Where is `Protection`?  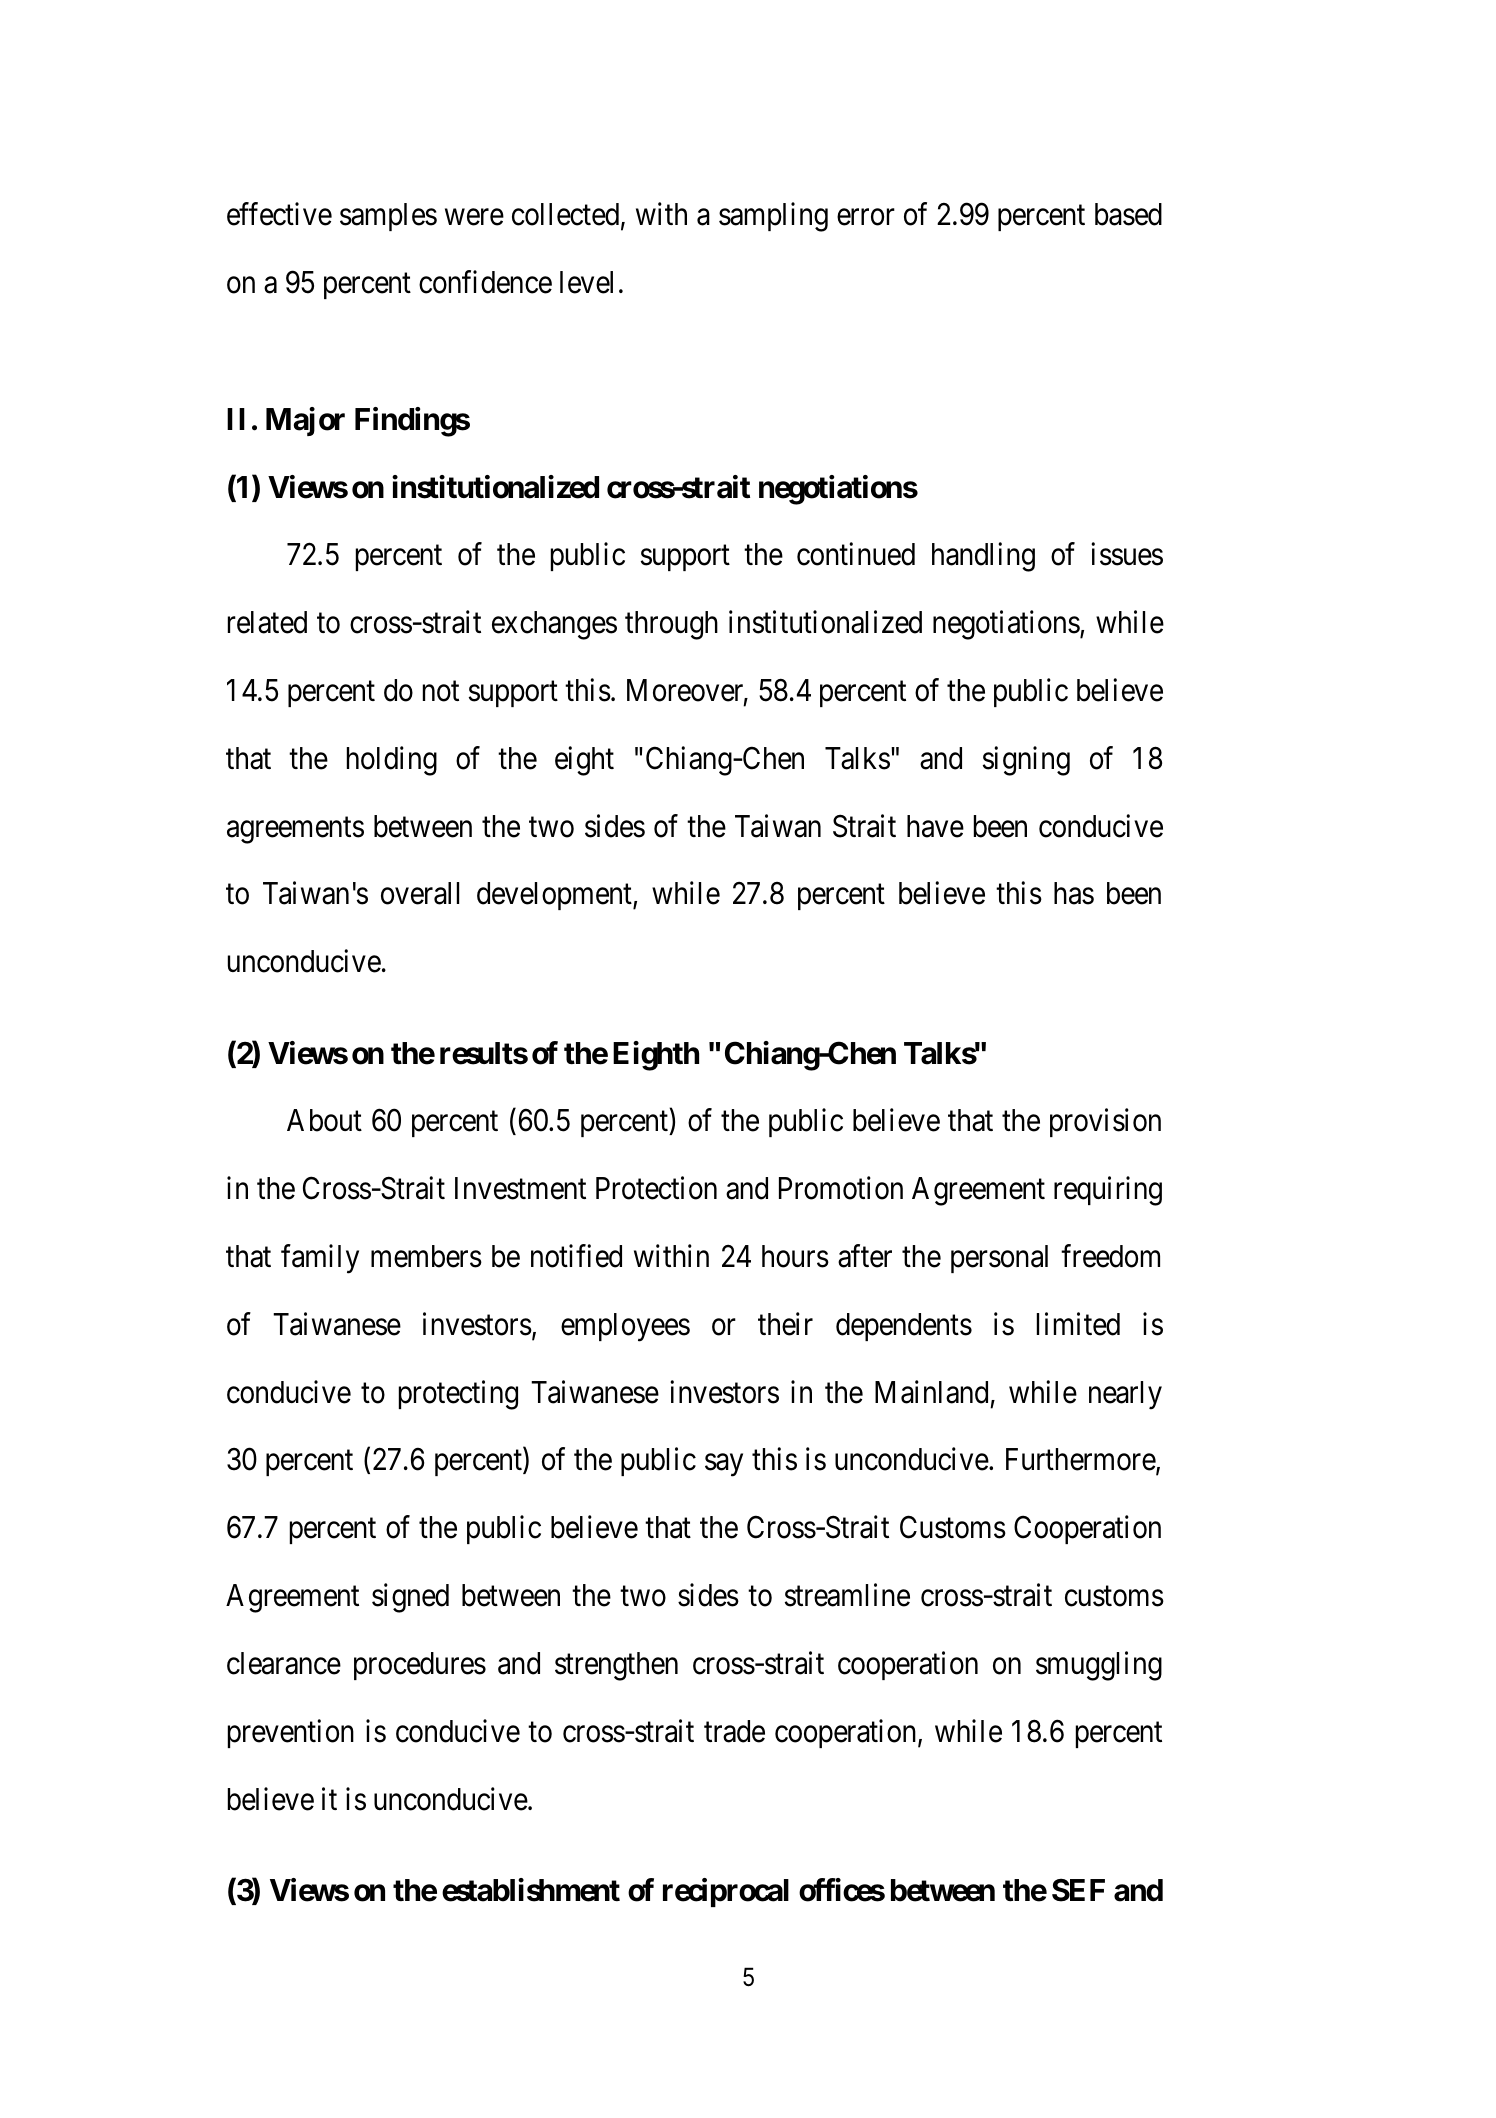
Protection is located at coordinates (656, 1188).
